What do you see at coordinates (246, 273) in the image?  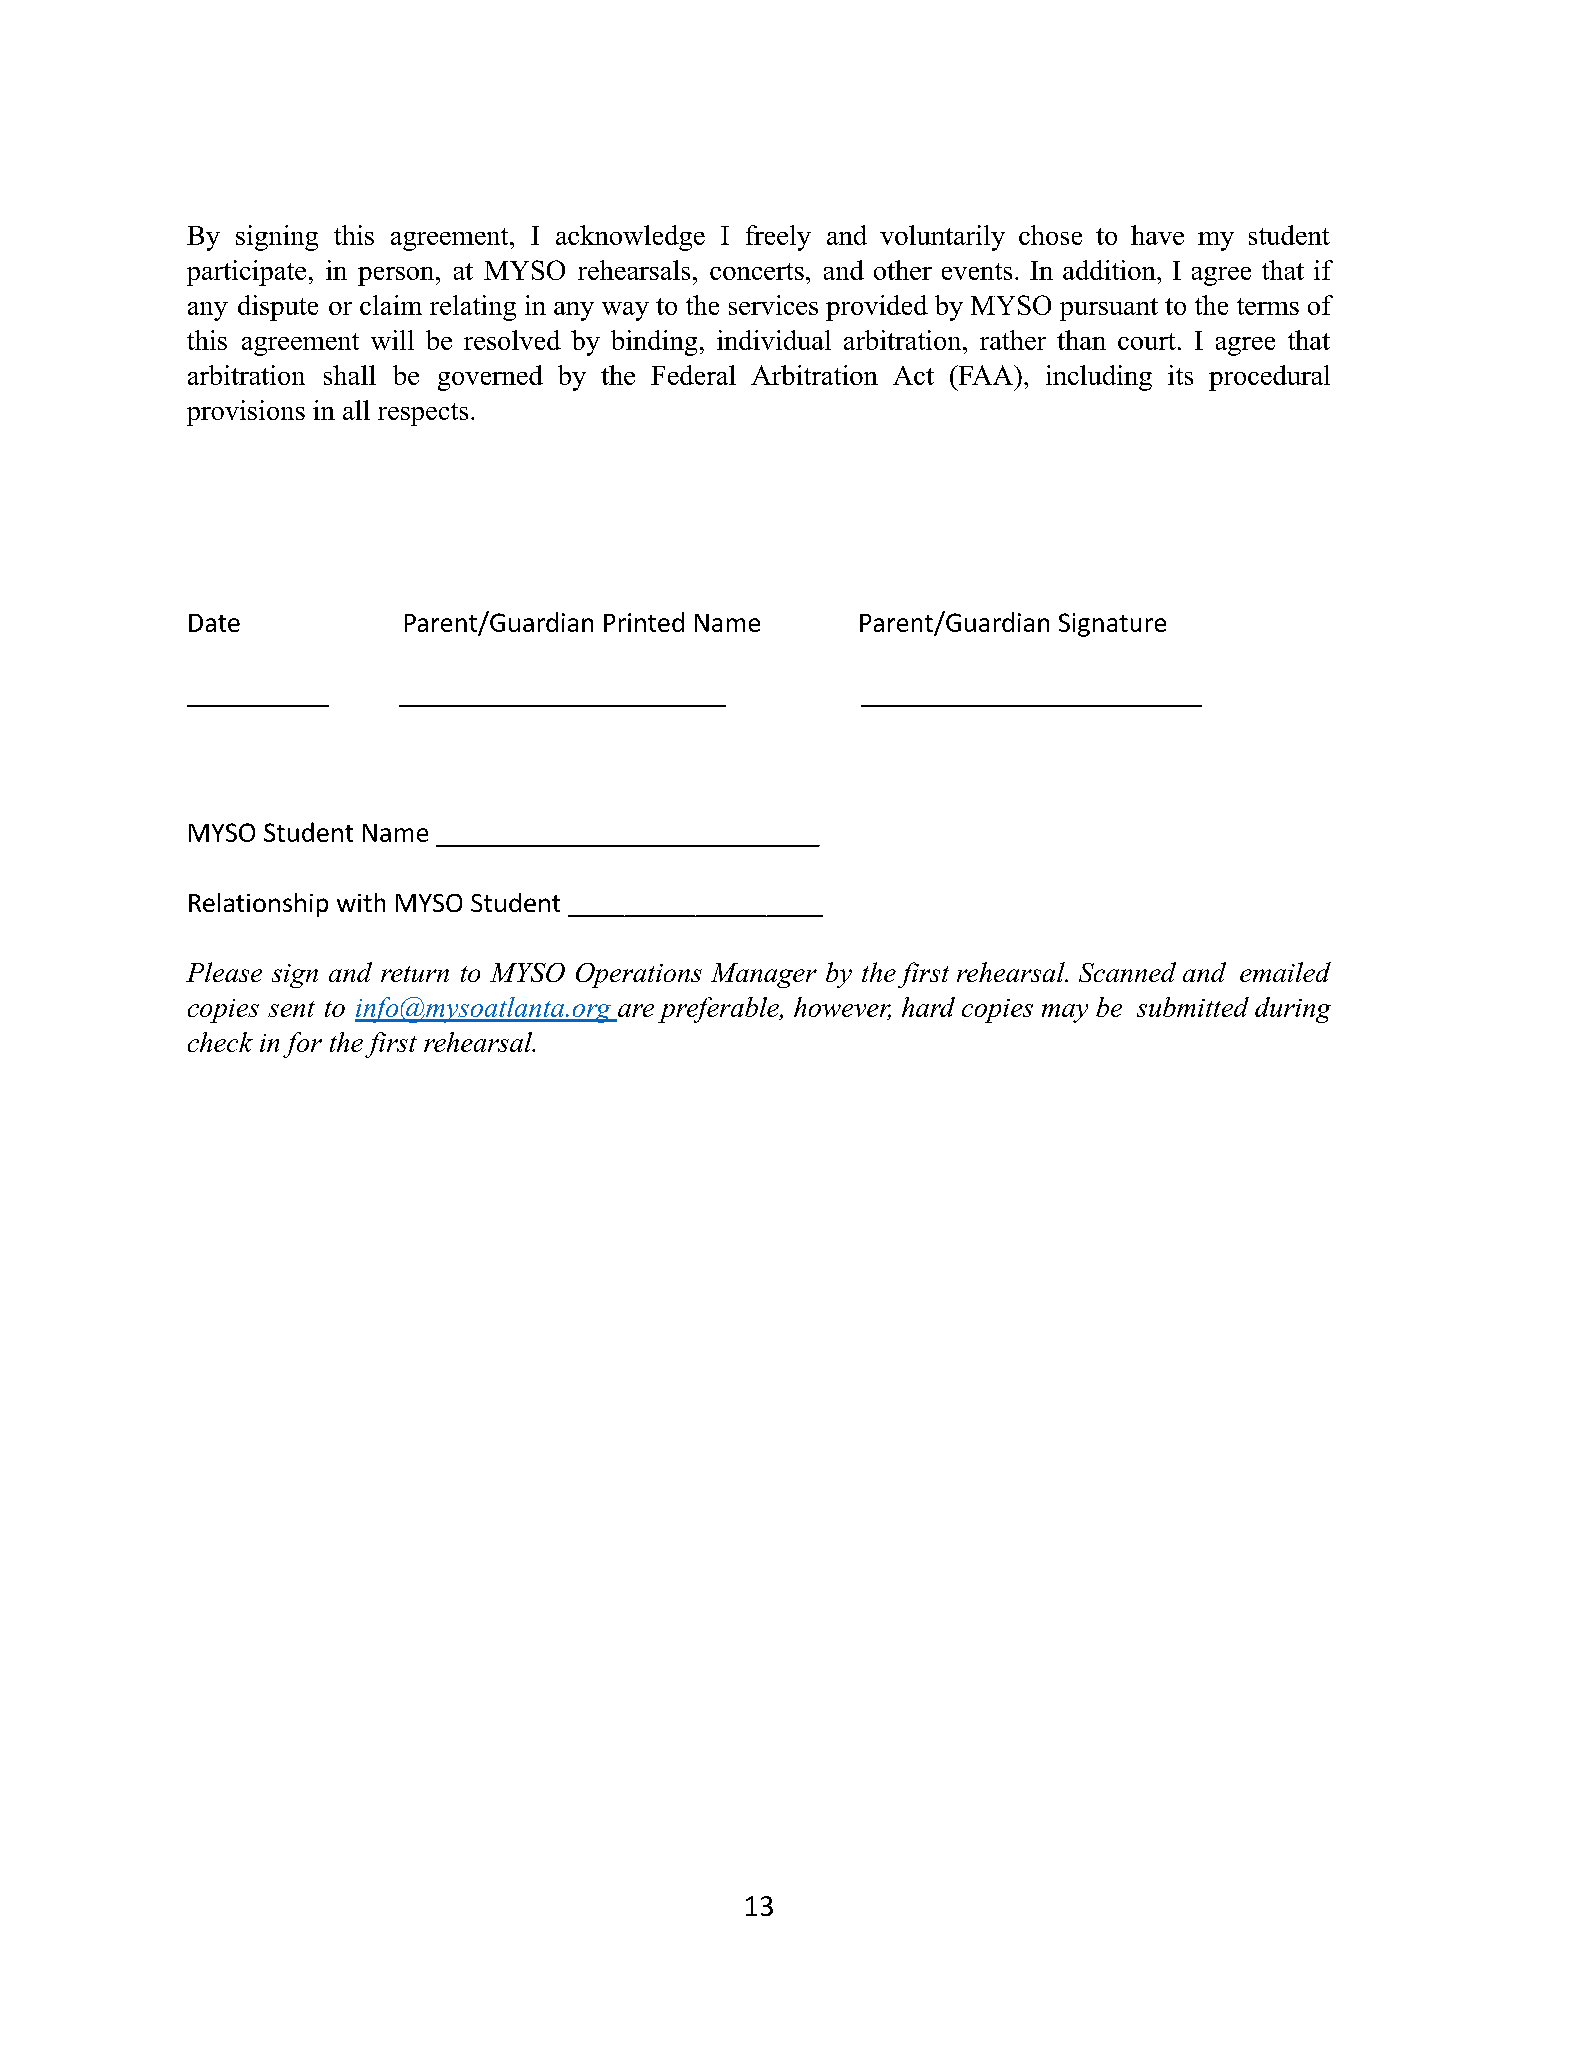 I see `participate` at bounding box center [246, 273].
